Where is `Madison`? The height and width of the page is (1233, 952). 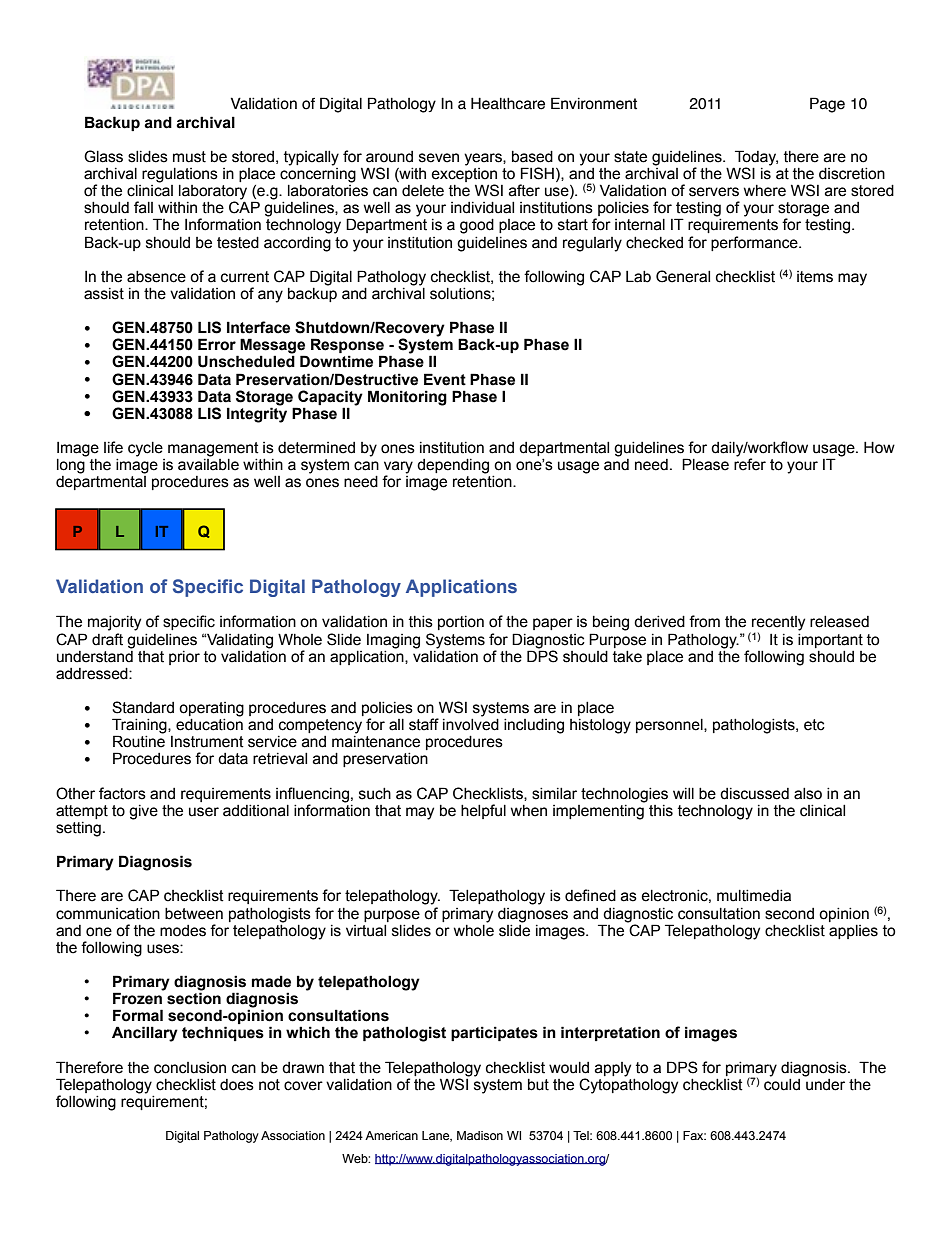 Madison is located at coordinates (480, 1135).
